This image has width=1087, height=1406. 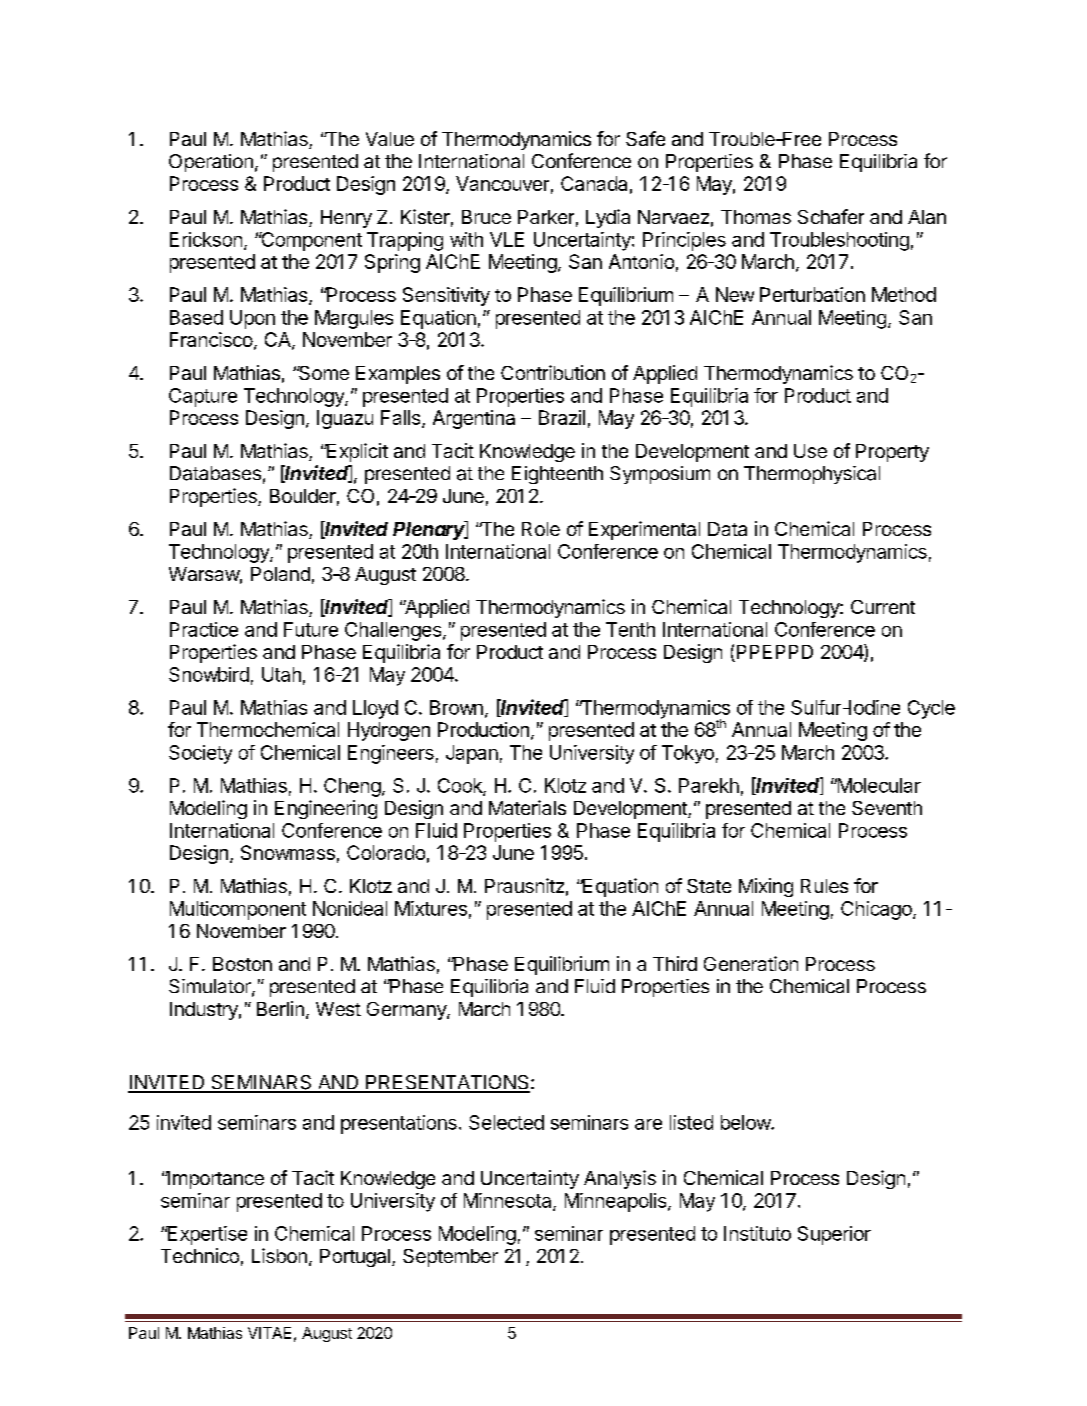 I want to click on Canada, so click(x=594, y=183).
